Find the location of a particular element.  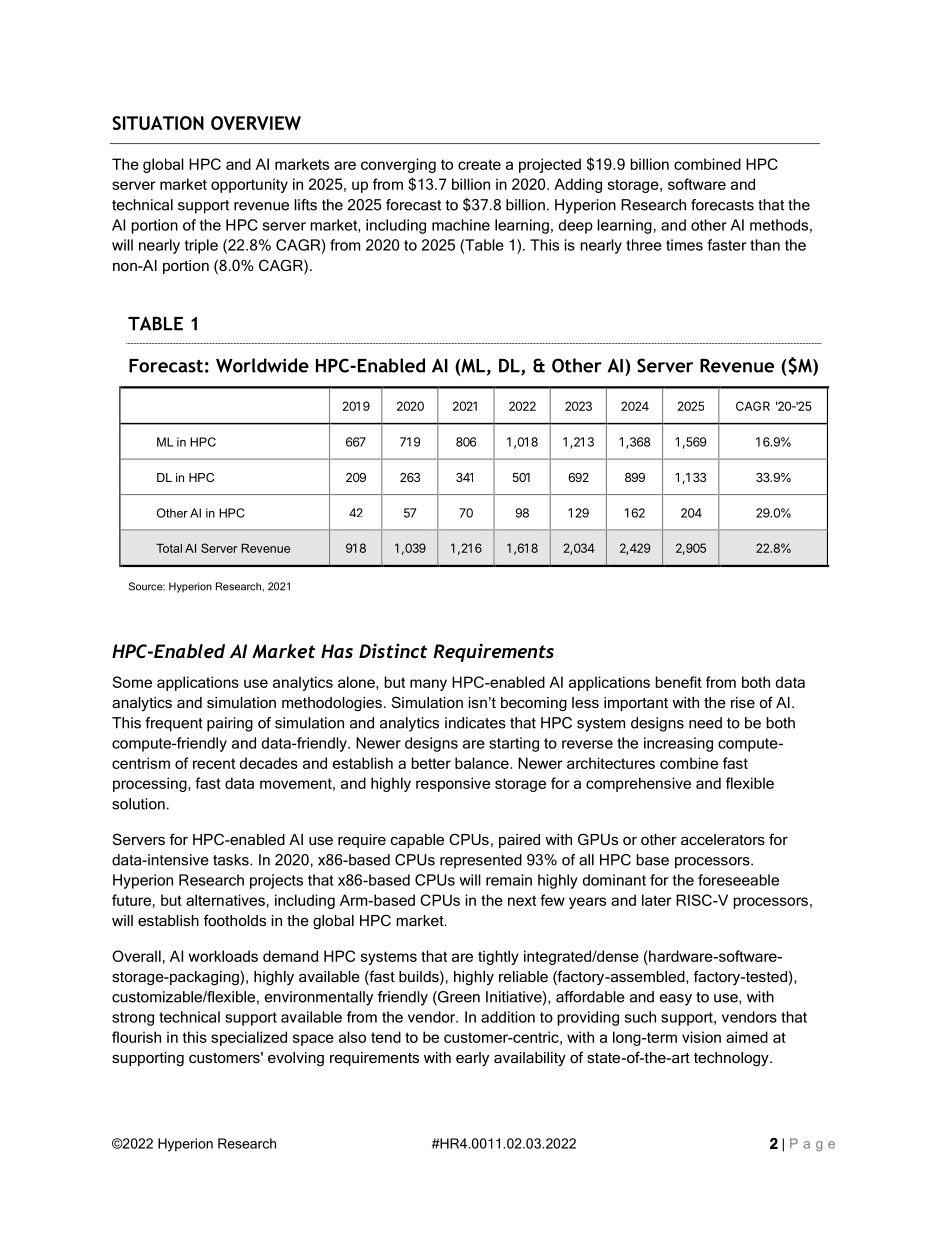

specialized is located at coordinates (249, 1038).
